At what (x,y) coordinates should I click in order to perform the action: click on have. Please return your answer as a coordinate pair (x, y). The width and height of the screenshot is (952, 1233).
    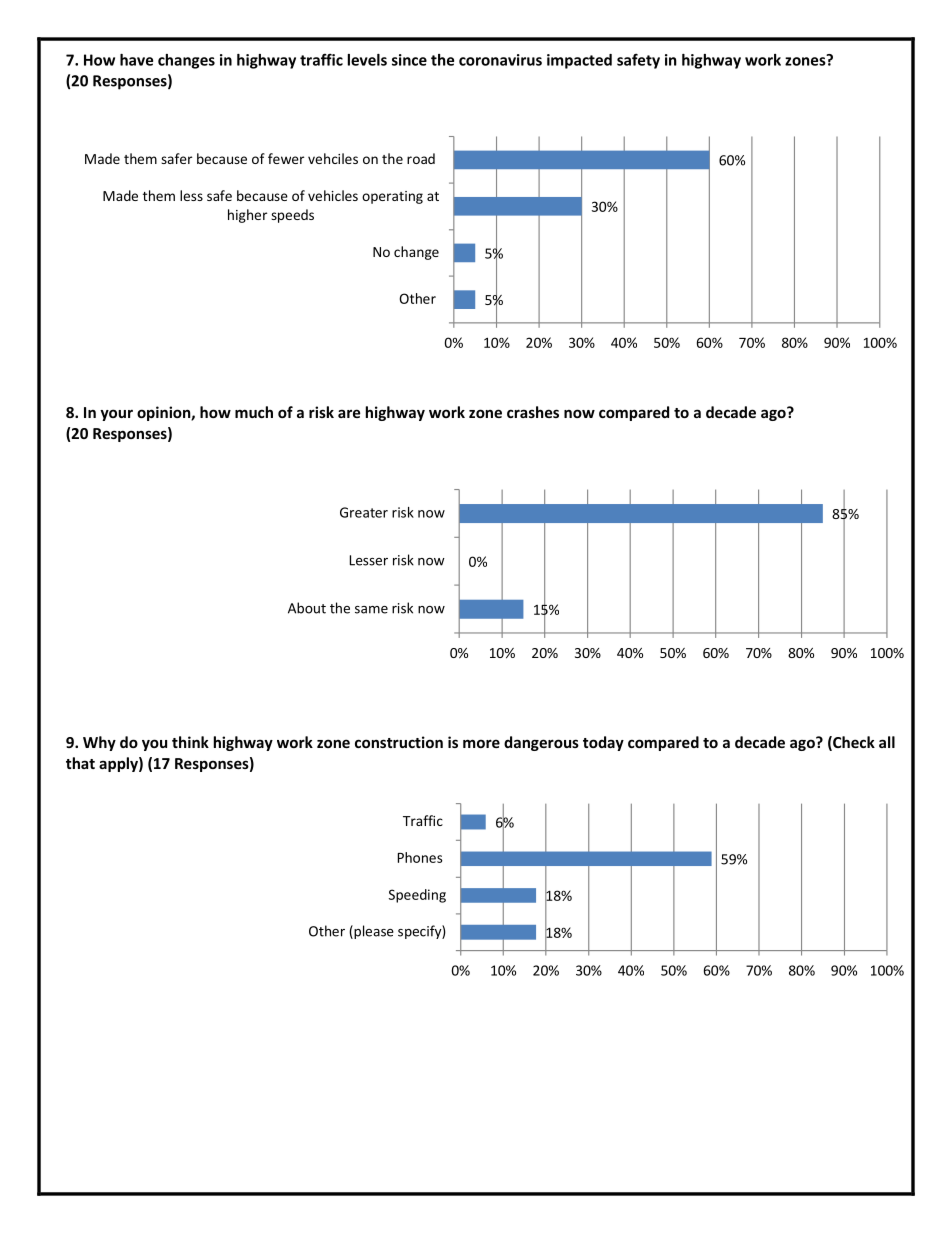
    Looking at the image, I should click on (136, 60).
